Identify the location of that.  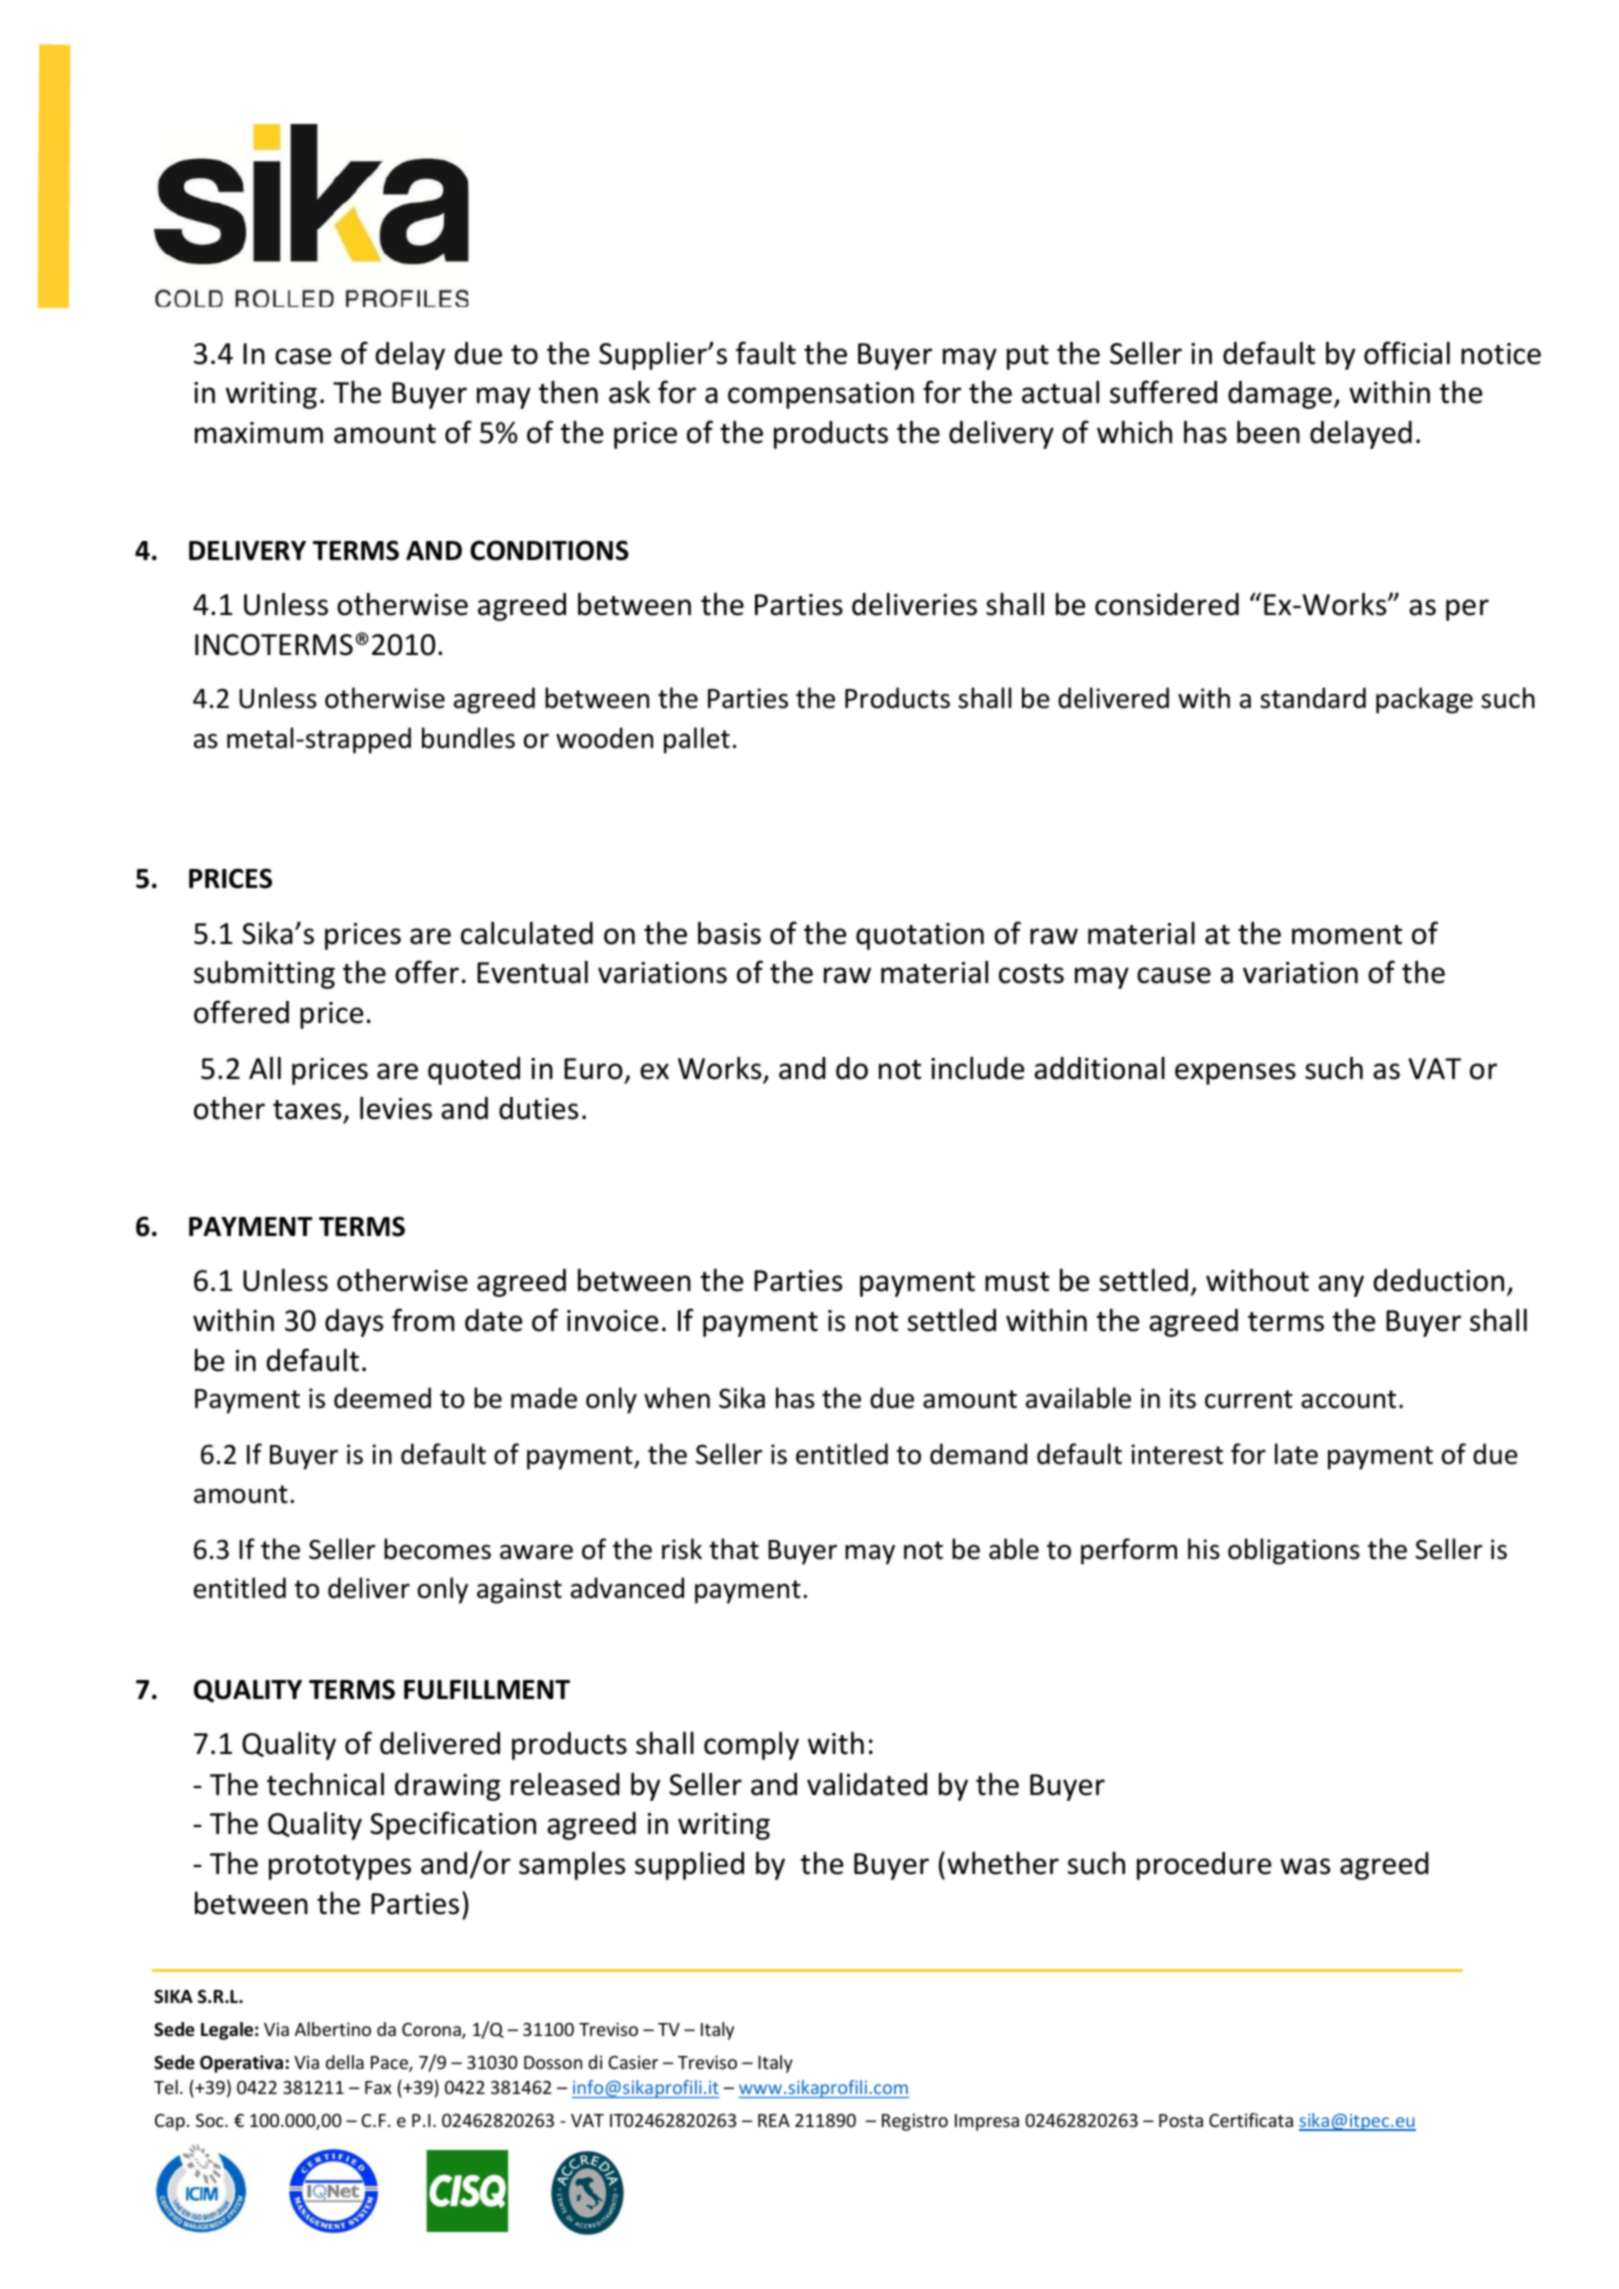
(734, 1549).
